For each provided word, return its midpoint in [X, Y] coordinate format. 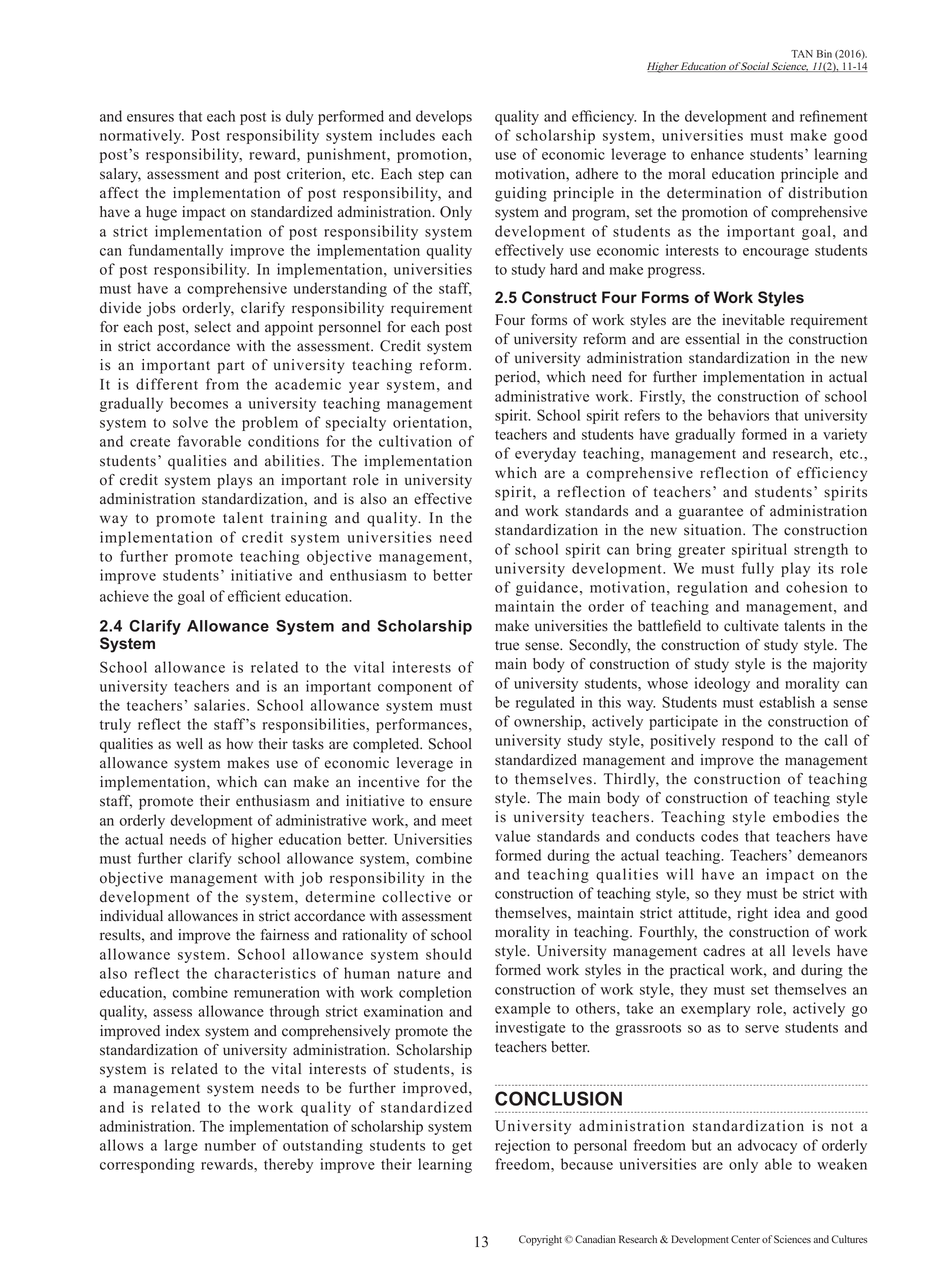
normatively [142, 136]
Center [745, 1239]
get [462, 1147]
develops [444, 117]
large [181, 1146]
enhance [717, 154]
